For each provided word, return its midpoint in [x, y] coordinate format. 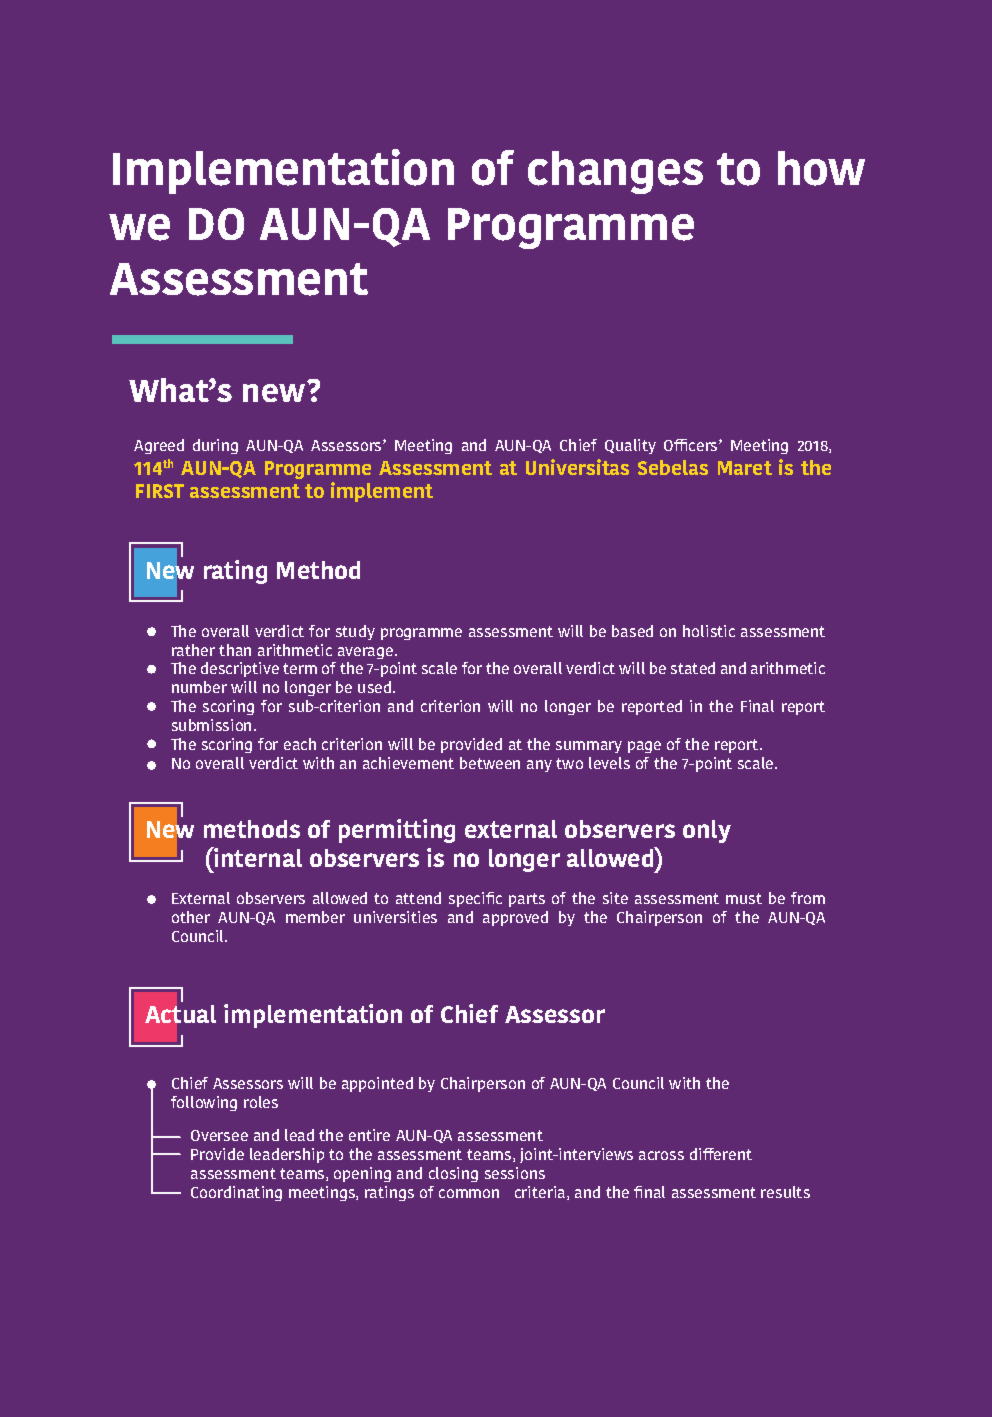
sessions [515, 1173]
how [821, 168]
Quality [630, 446]
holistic [709, 631]
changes [615, 172]
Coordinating [236, 1193]
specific [475, 899]
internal [257, 857]
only [707, 831]
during [215, 446]
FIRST [160, 491]
